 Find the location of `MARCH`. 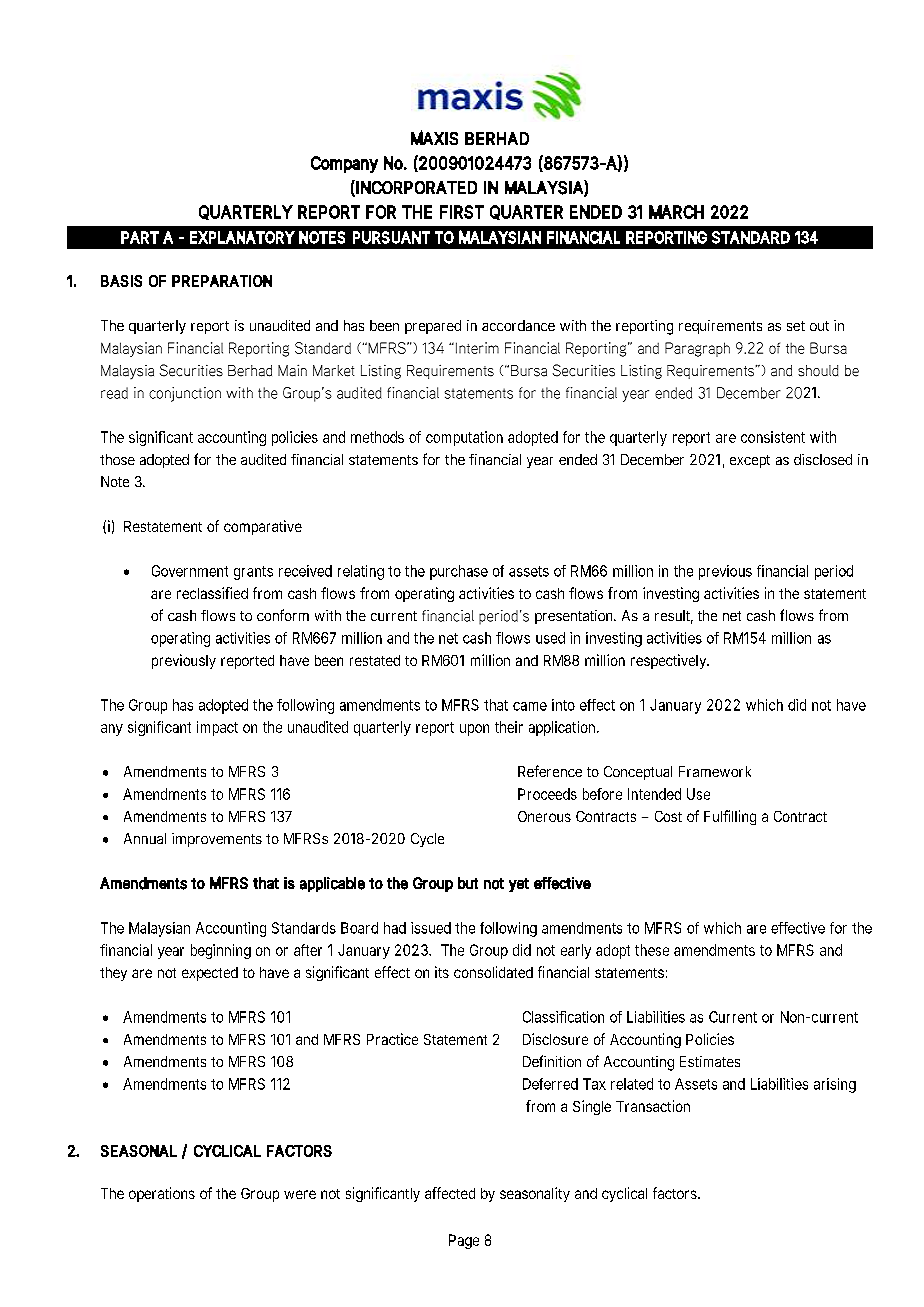

MARCH is located at coordinates (676, 212).
